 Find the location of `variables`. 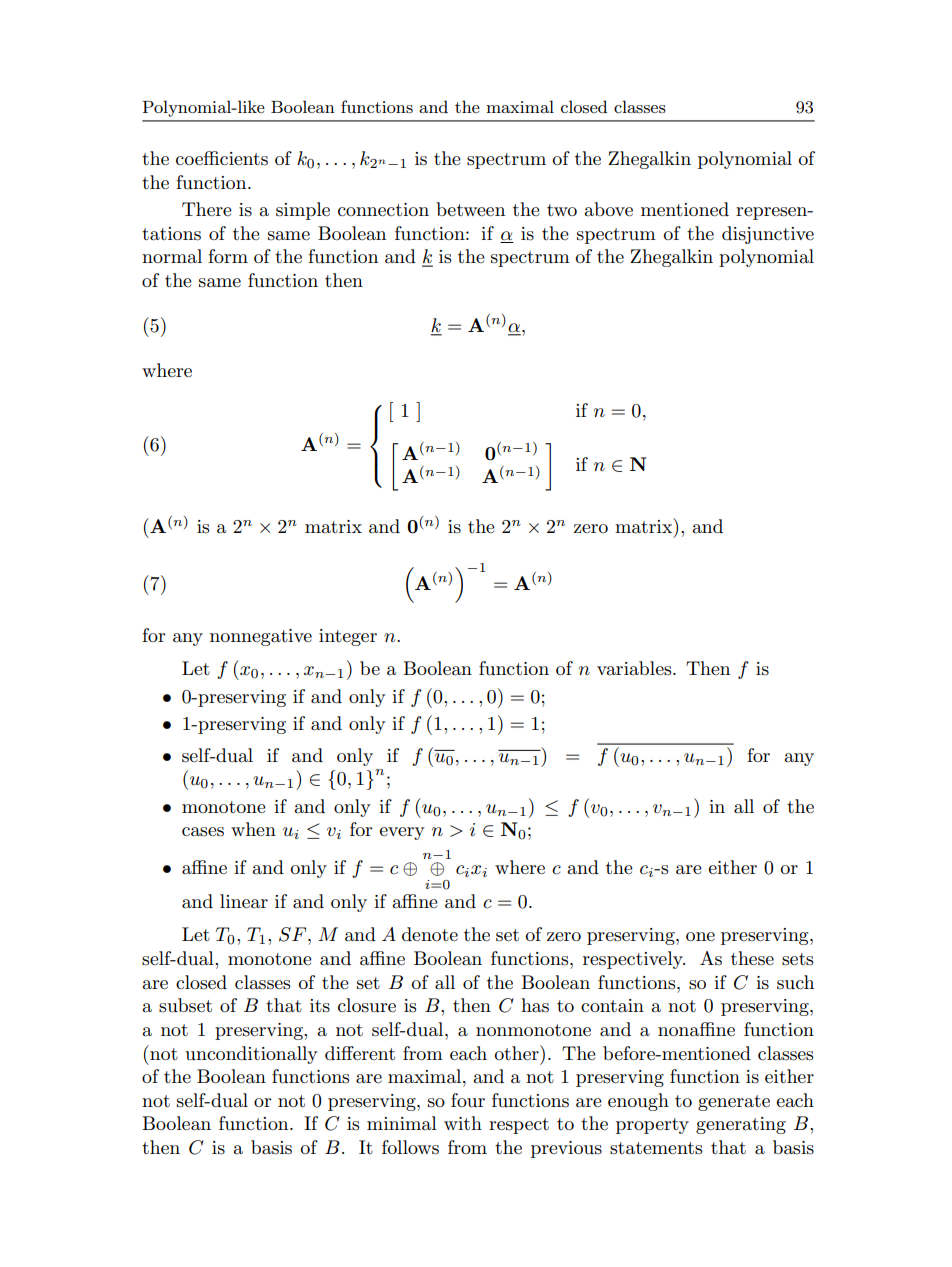

variables is located at coordinates (635, 668).
